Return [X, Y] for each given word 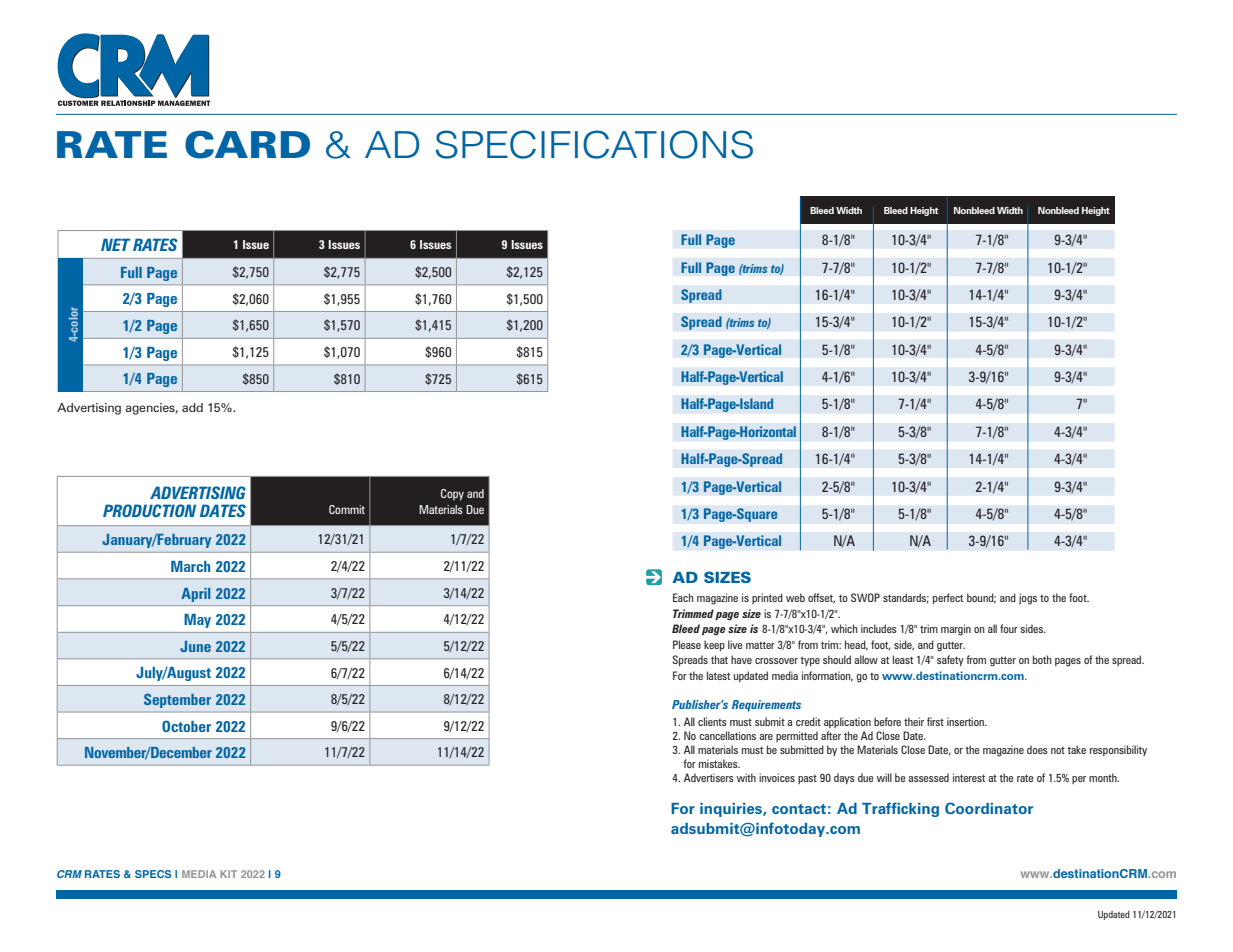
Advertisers [709, 777]
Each [683, 597]
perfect [948, 598]
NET [115, 244]
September [177, 700]
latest [718, 675]
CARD [247, 144]
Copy [452, 495]
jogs [1028, 599]
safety [950, 660]
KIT [228, 874]
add [192, 407]
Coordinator [989, 808]
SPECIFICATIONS [594, 144]
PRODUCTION [149, 510]
